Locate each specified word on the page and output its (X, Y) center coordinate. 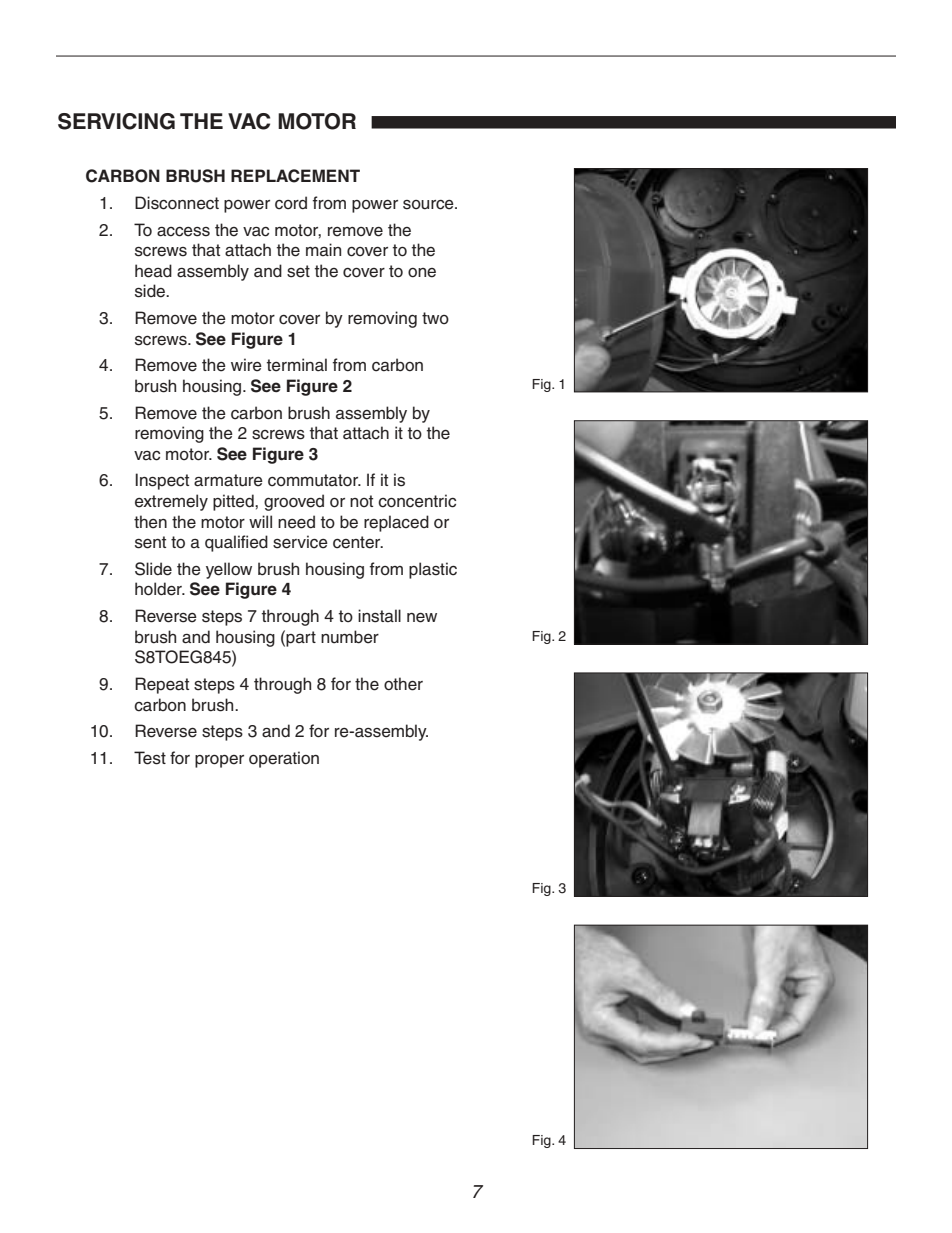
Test (150, 758)
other (403, 684)
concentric (417, 501)
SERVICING (116, 121)
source (429, 205)
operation (284, 759)
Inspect (162, 481)
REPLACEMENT (295, 176)
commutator (314, 480)
